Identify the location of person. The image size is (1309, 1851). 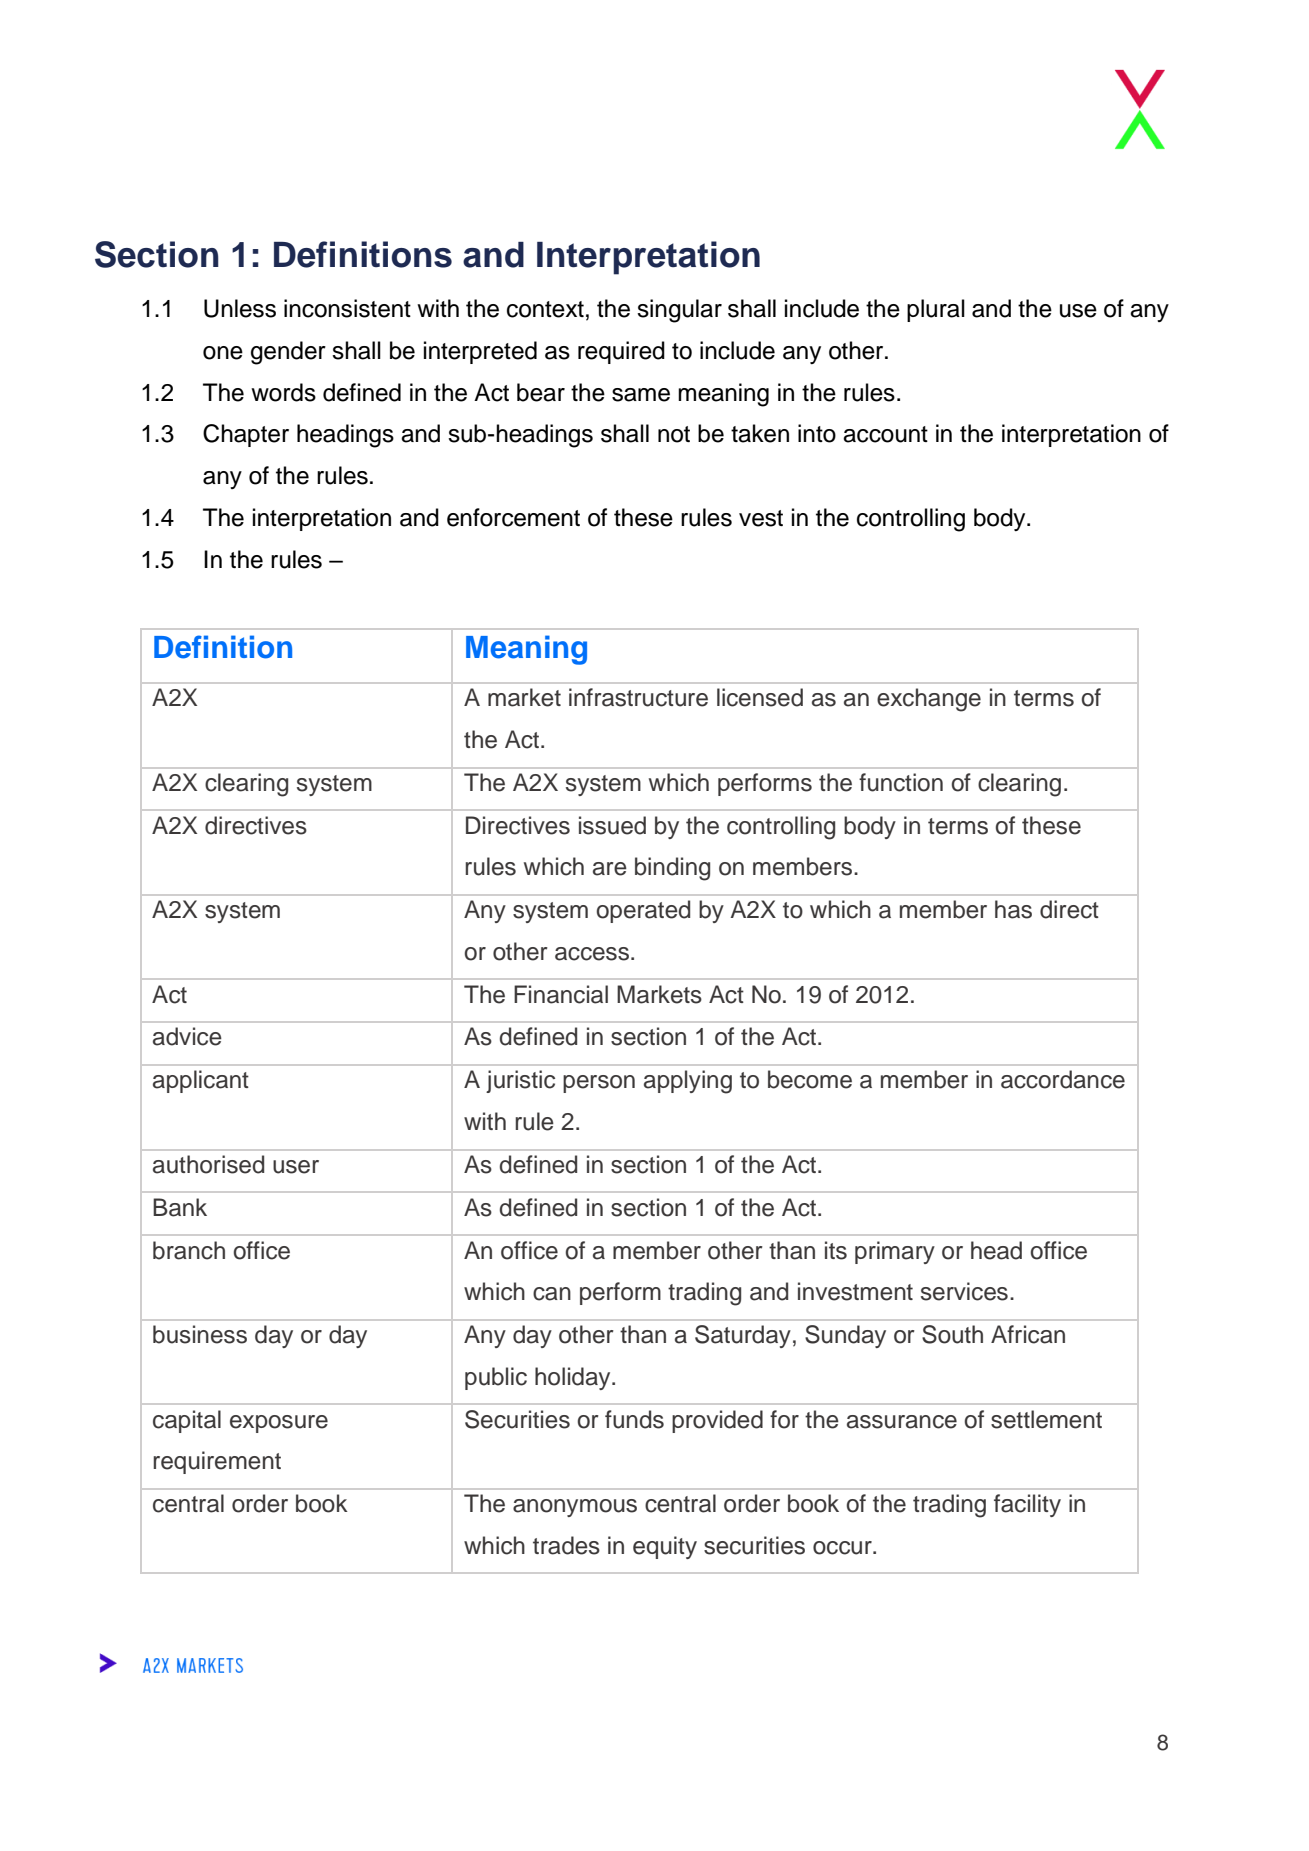
(599, 1084).
